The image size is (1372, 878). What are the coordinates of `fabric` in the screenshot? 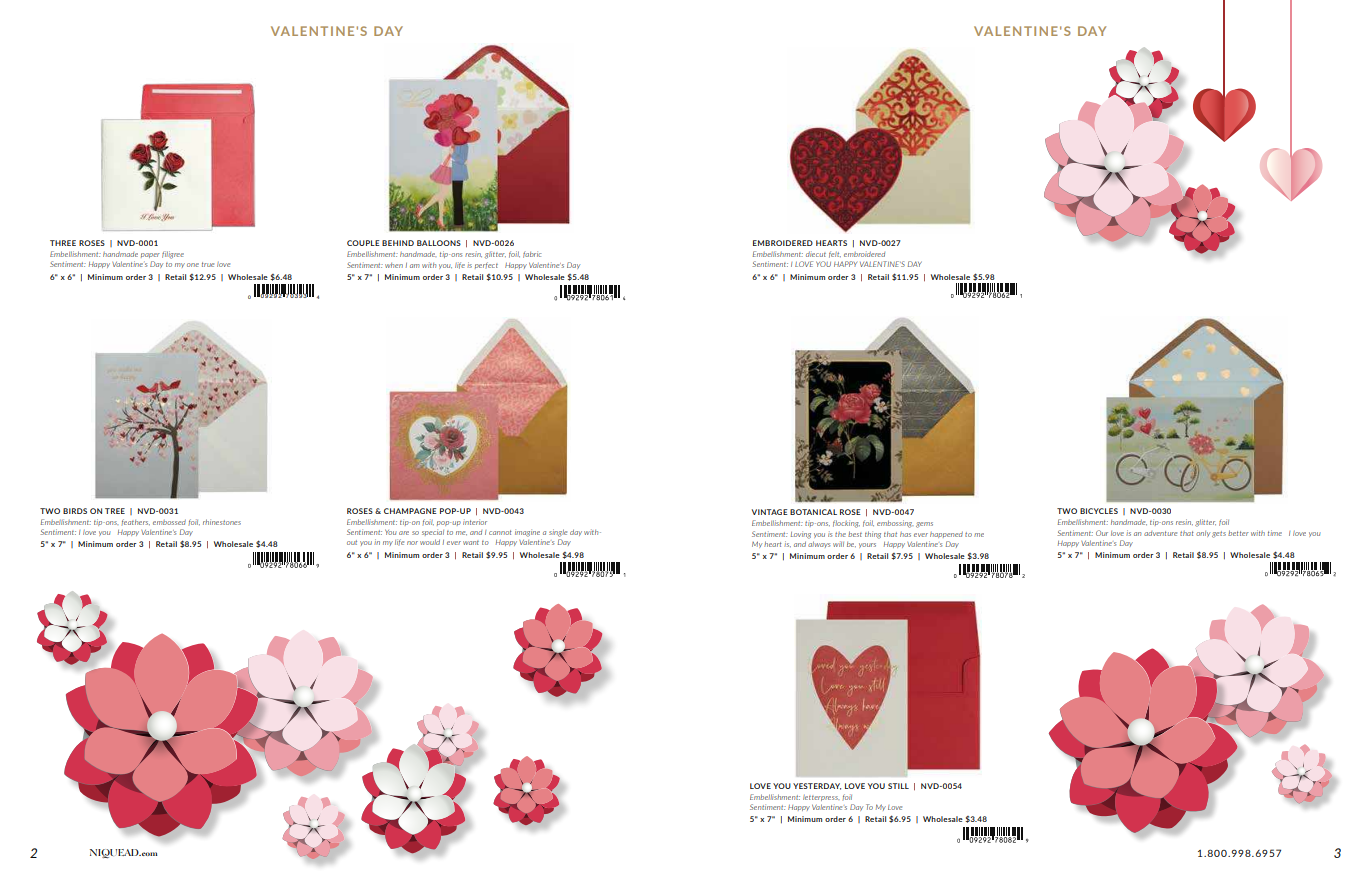 It's located at (532, 254).
